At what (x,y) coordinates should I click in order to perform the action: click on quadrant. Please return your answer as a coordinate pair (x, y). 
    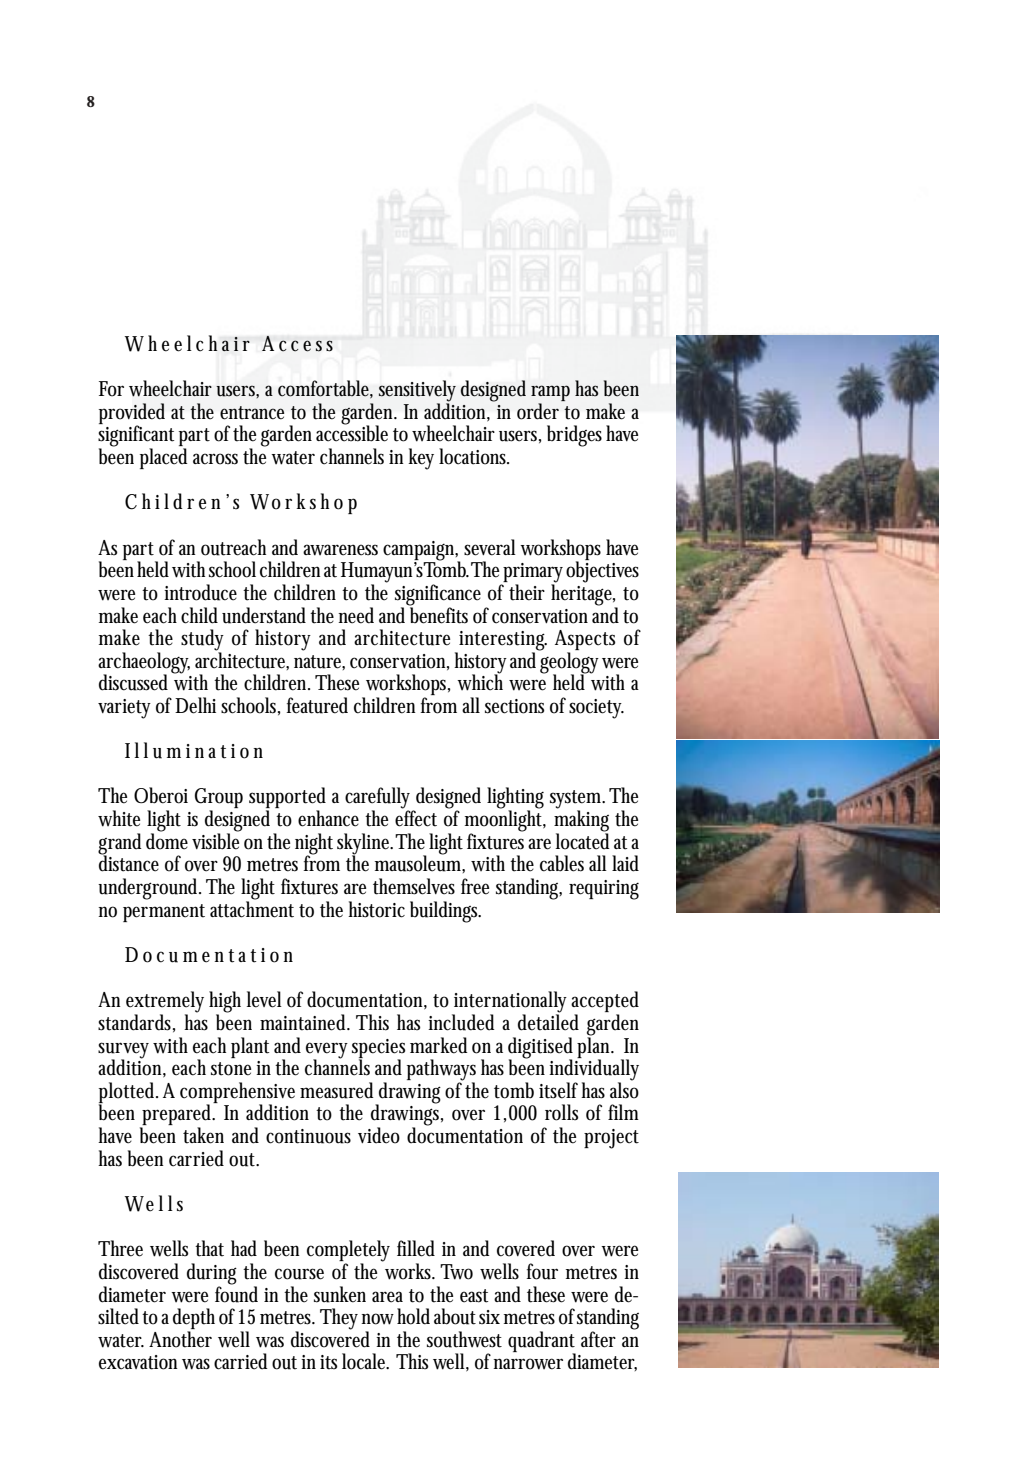
    Looking at the image, I should click on (542, 1342).
